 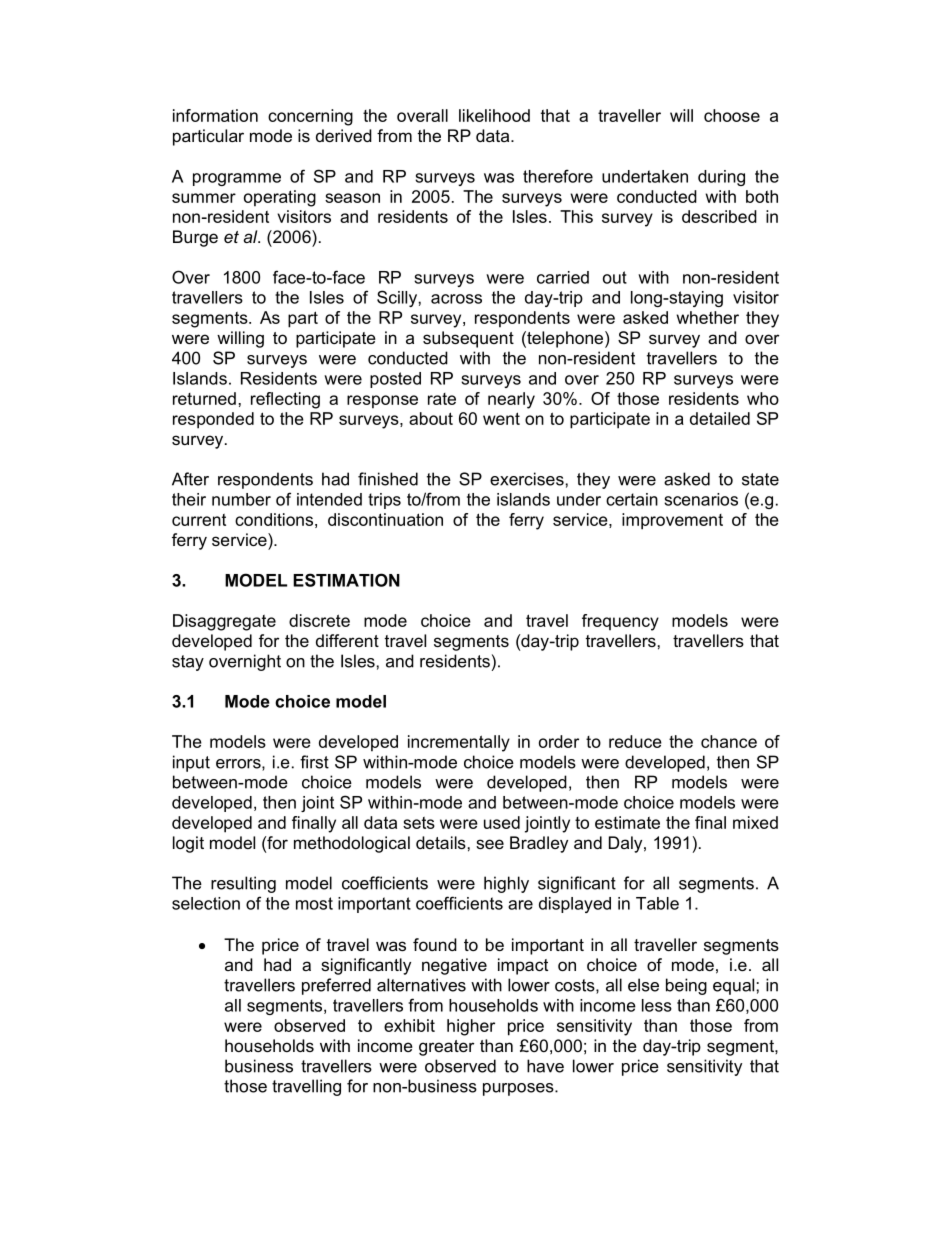 What do you see at coordinates (336, 986) in the screenshot?
I see `preferred` at bounding box center [336, 986].
